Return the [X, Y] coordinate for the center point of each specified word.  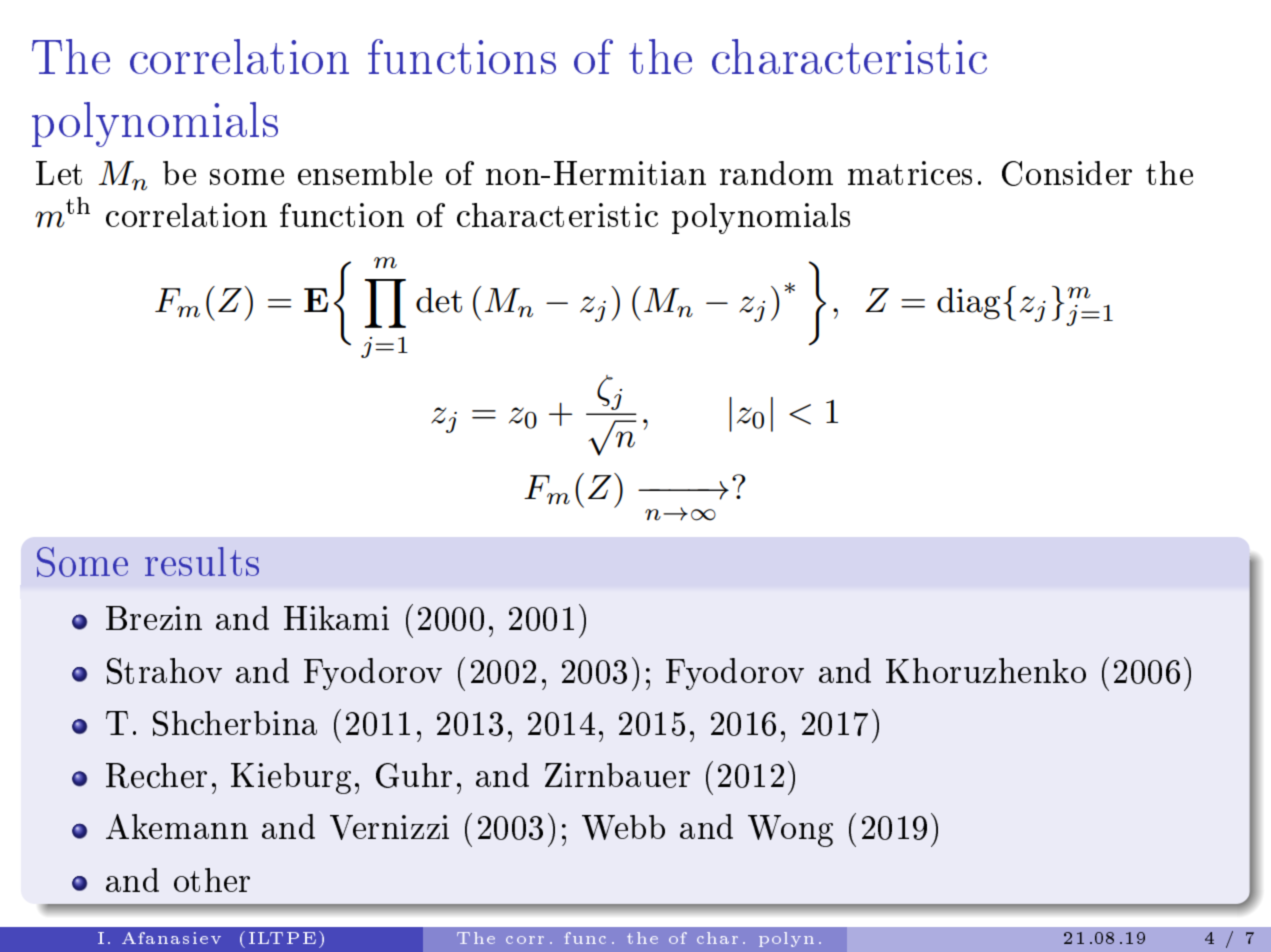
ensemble [365, 173]
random [776, 173]
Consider [1067, 173]
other [212, 880]
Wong [790, 831]
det [439, 300]
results [202, 561]
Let [59, 173]
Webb [623, 827]
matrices [910, 173]
